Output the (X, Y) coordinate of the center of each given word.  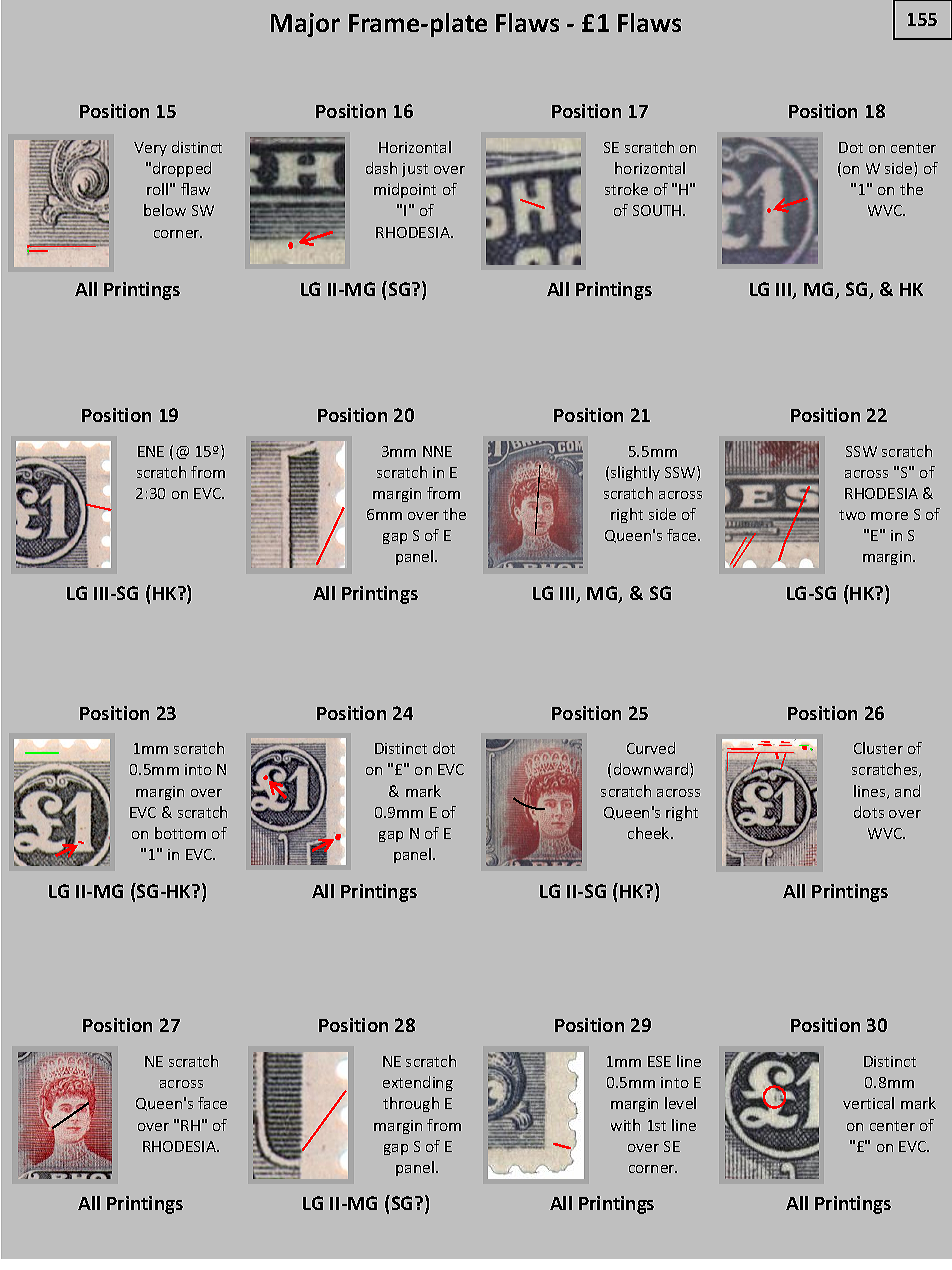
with (625, 1125)
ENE (151, 451)
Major (305, 25)
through (411, 1104)
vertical (868, 1103)
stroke (626, 189)
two (852, 515)
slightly (635, 473)
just (415, 170)
